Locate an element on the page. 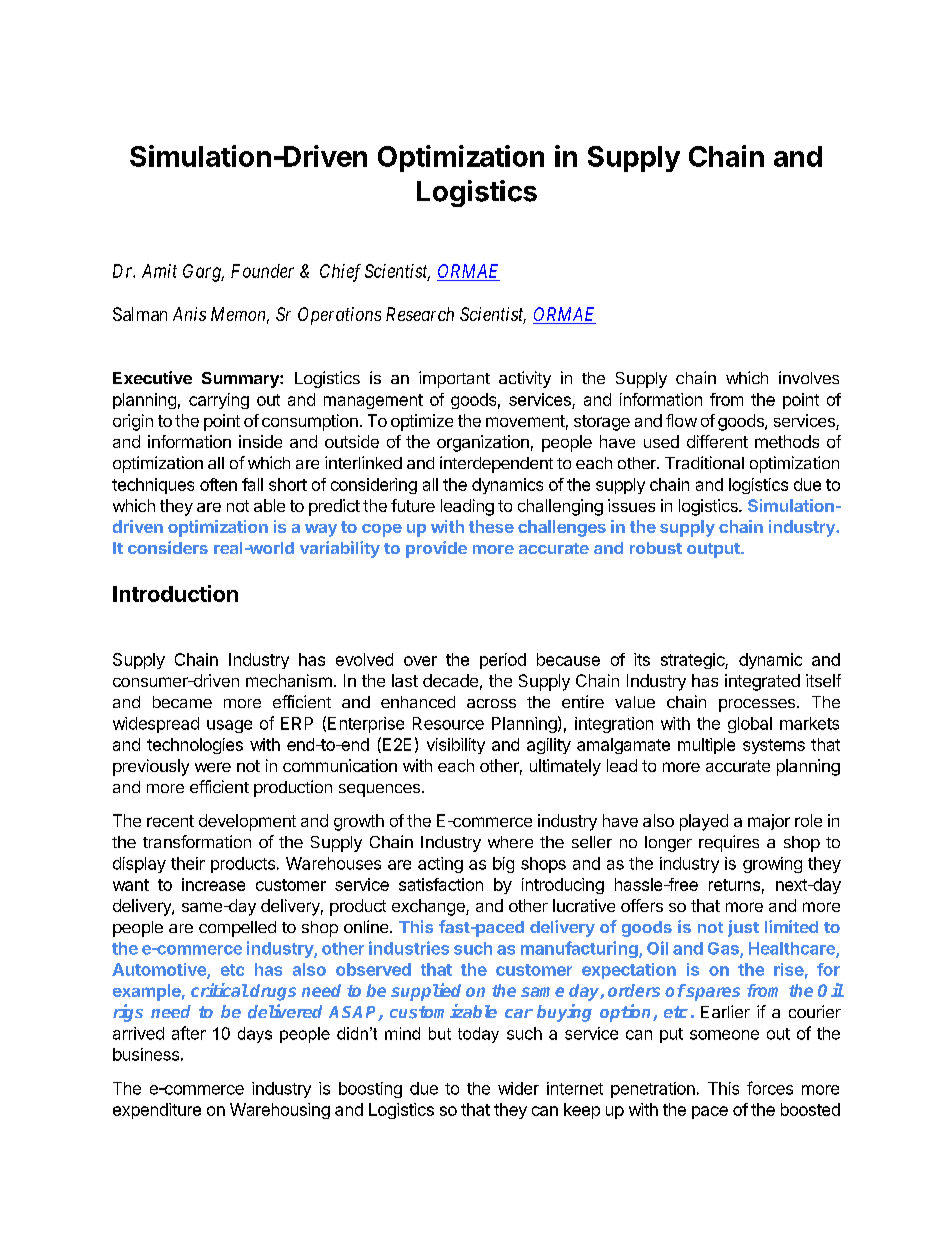 The image size is (952, 1233). interdependent is located at coordinates (496, 464).
